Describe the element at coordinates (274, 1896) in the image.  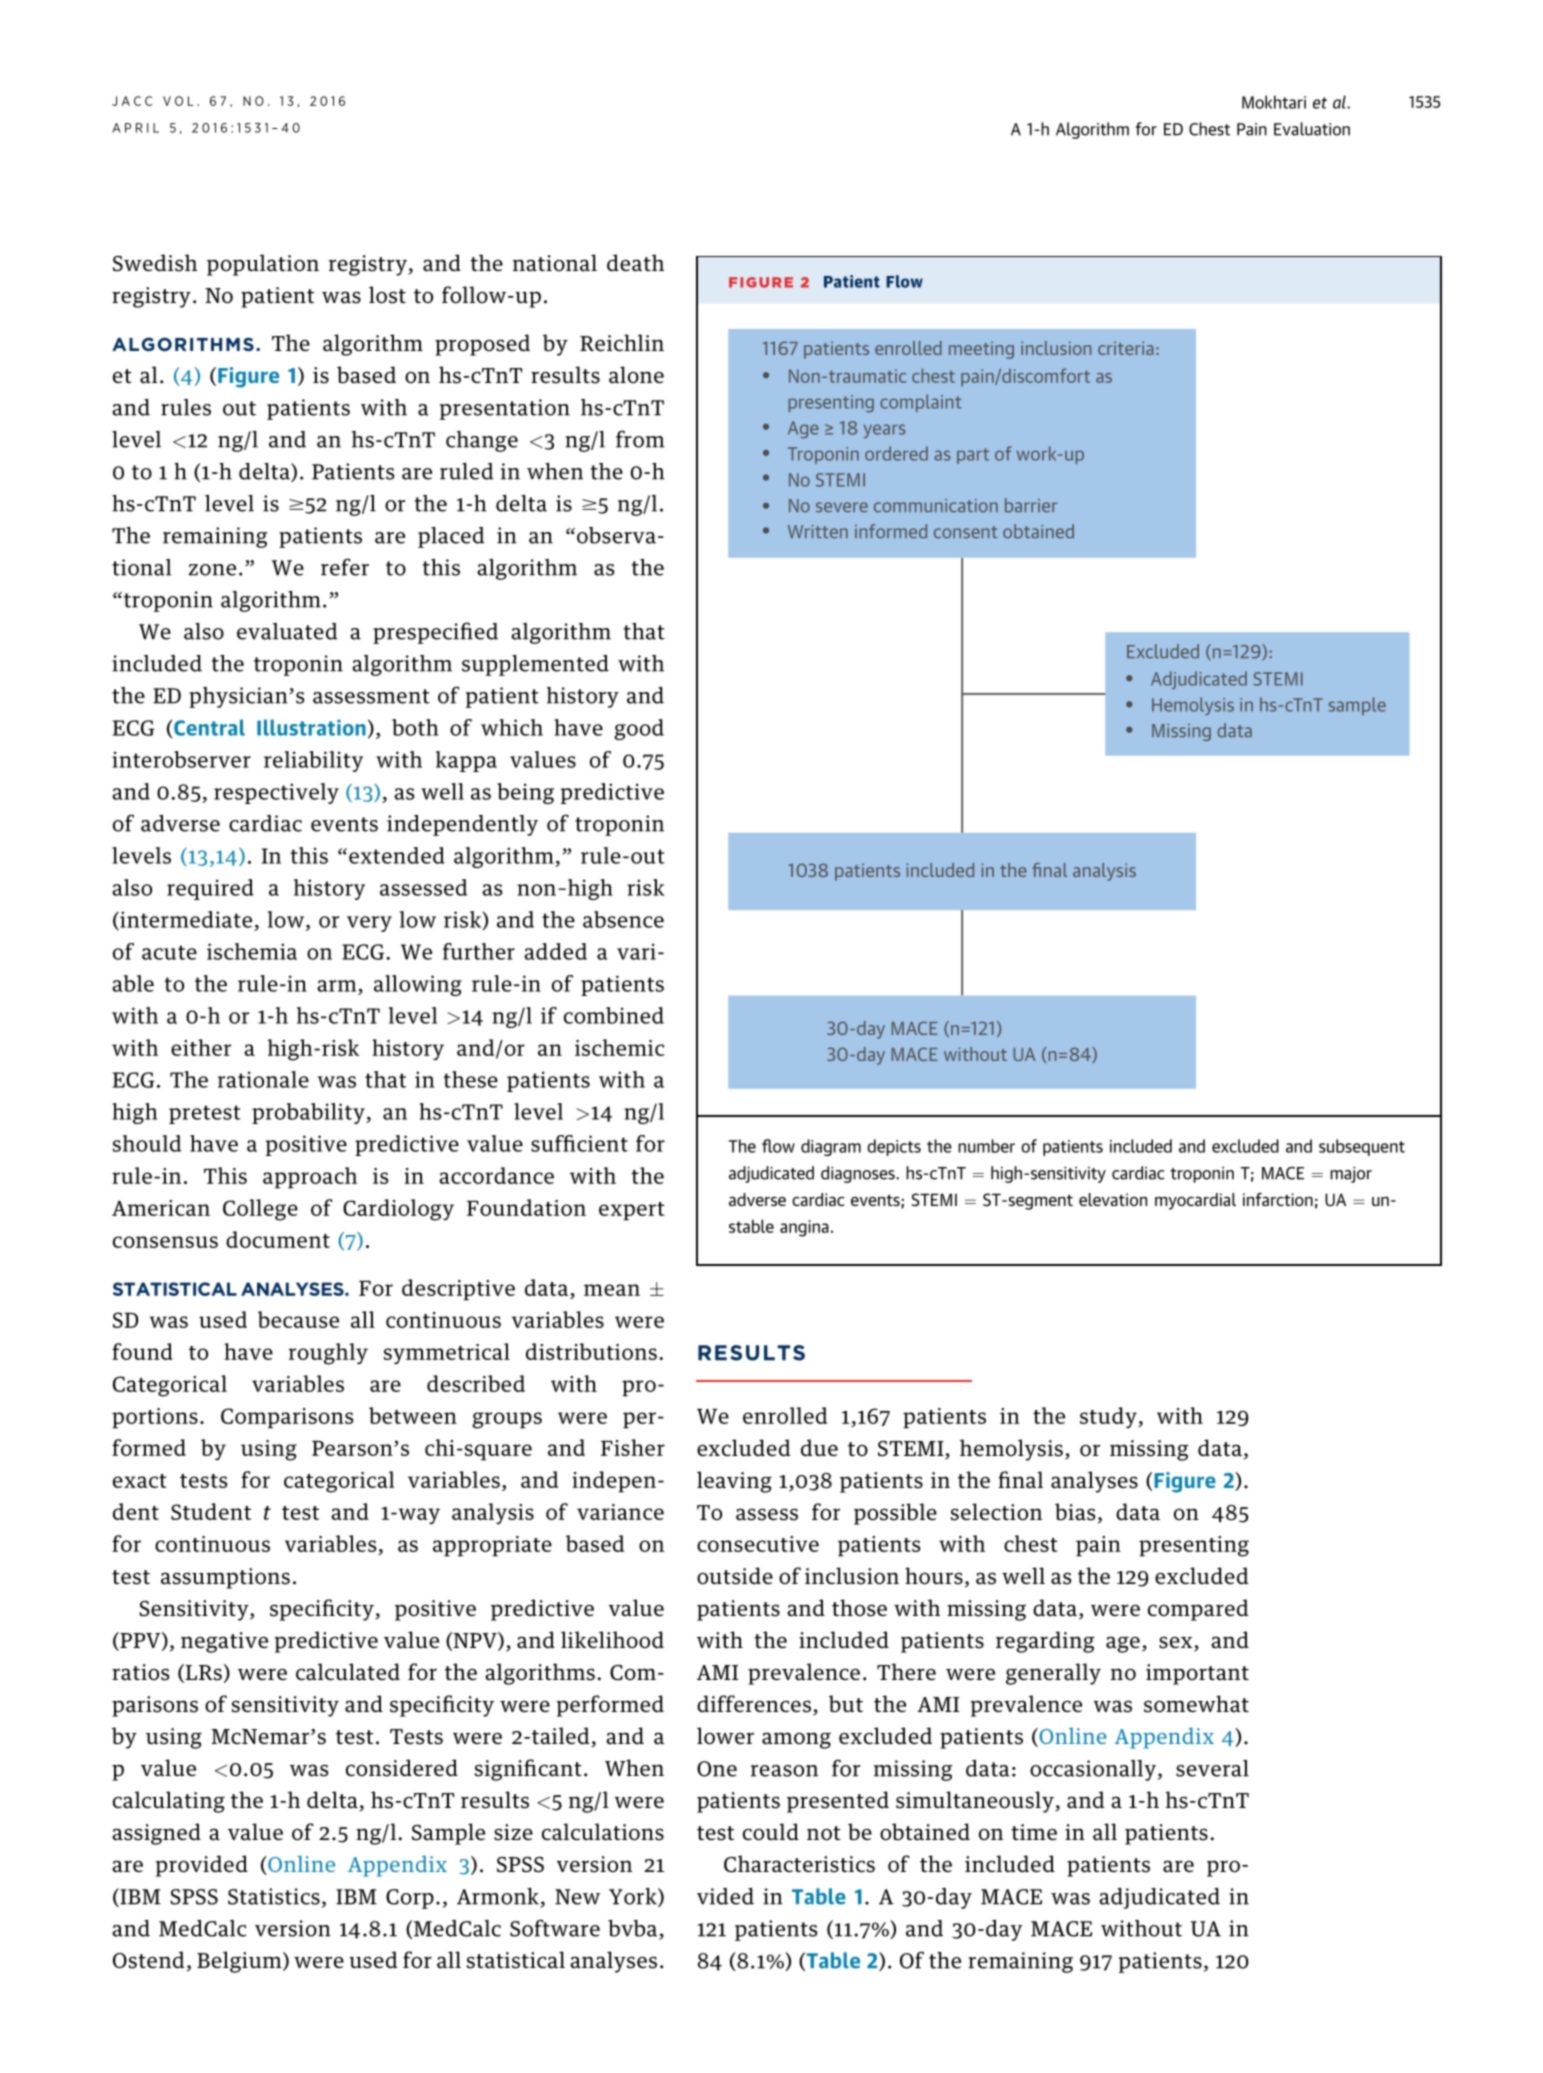
I see `Statistics` at that location.
